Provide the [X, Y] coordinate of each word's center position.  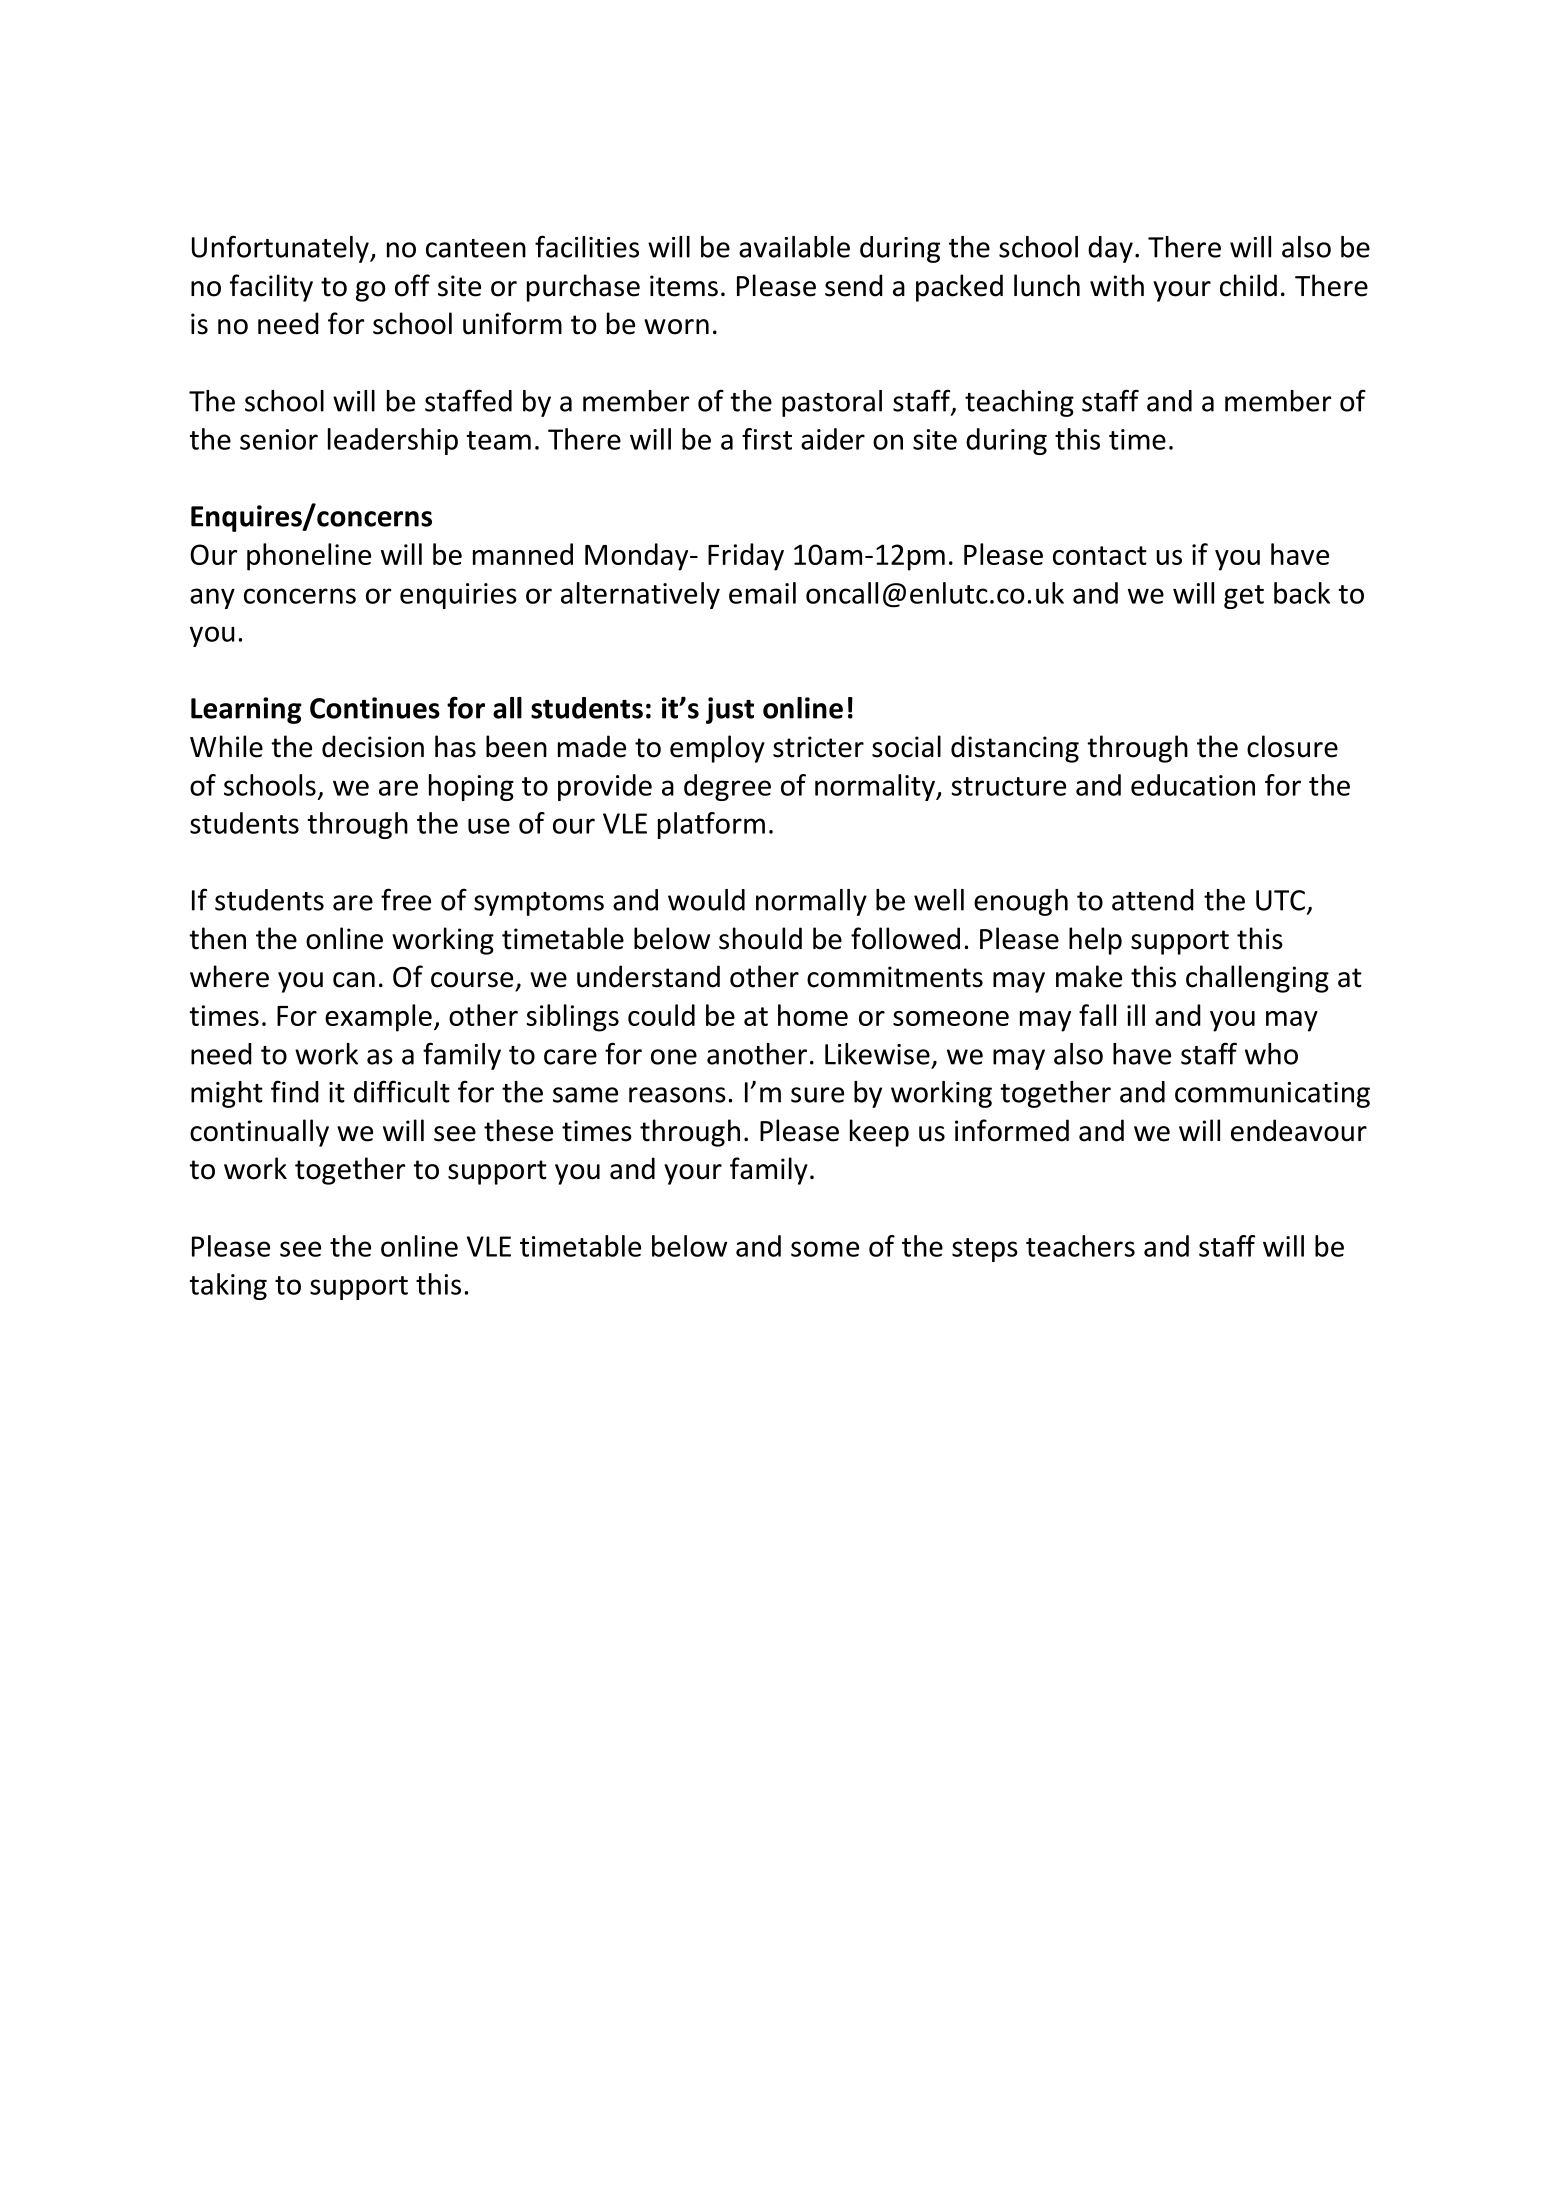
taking [228, 1286]
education [1193, 785]
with [1117, 285]
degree [727, 787]
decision [373, 746]
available [794, 247]
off [412, 285]
